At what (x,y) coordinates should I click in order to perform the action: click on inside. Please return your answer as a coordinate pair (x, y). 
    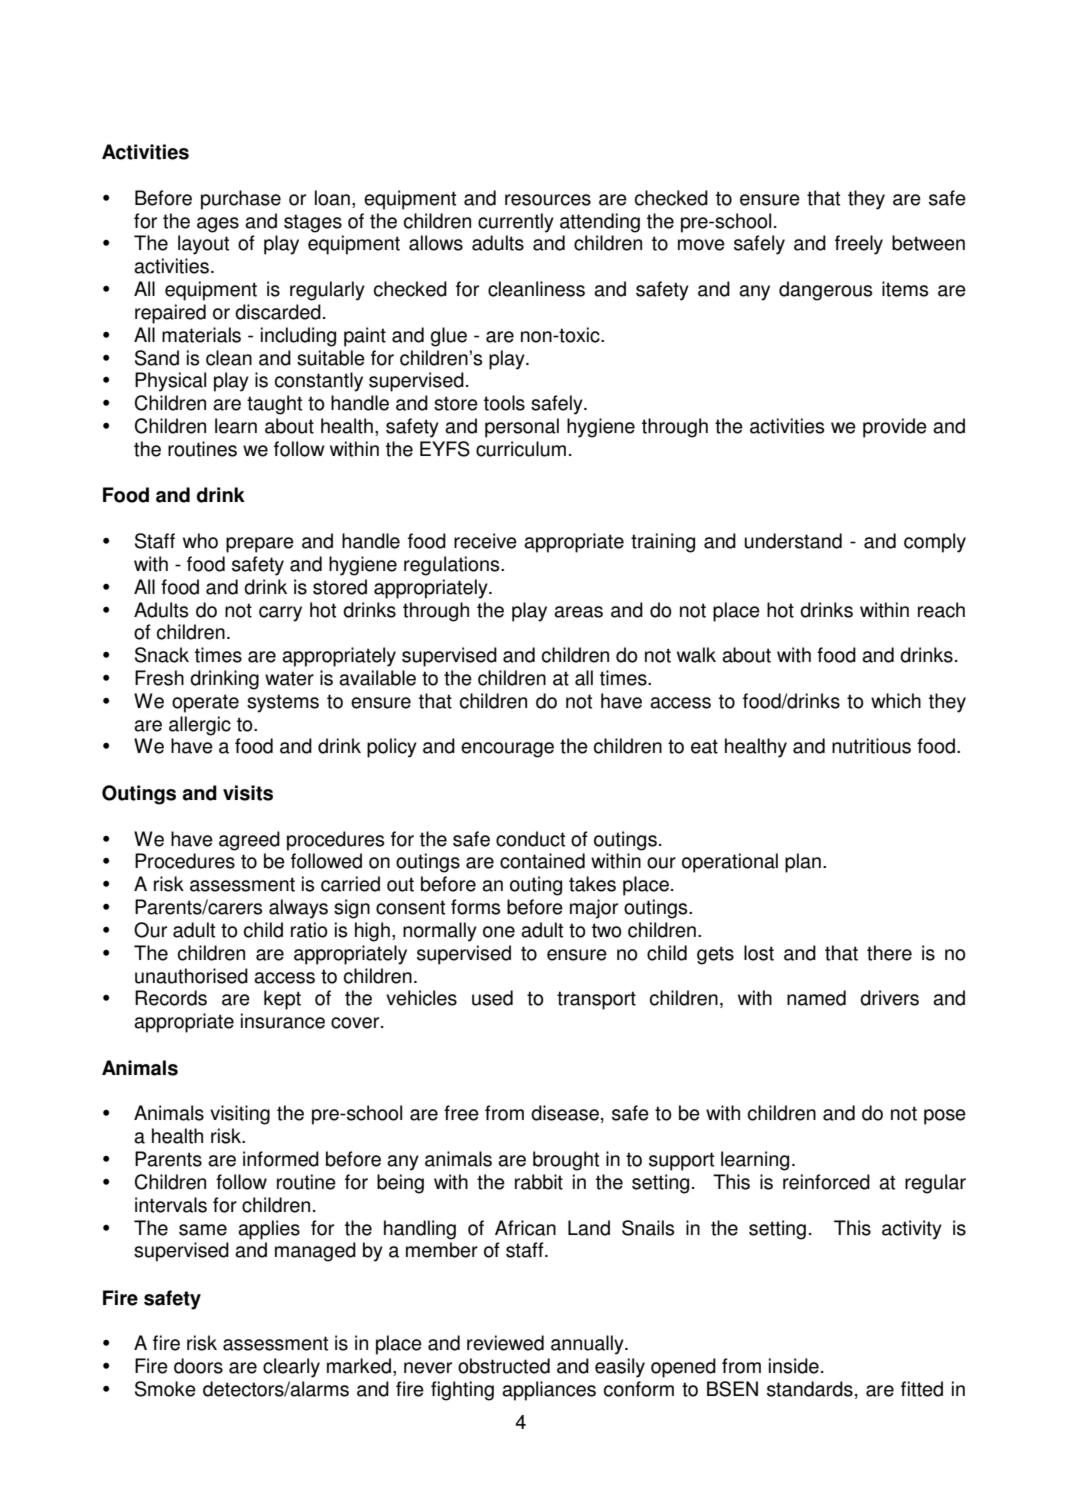
    Looking at the image, I should click on (794, 1366).
